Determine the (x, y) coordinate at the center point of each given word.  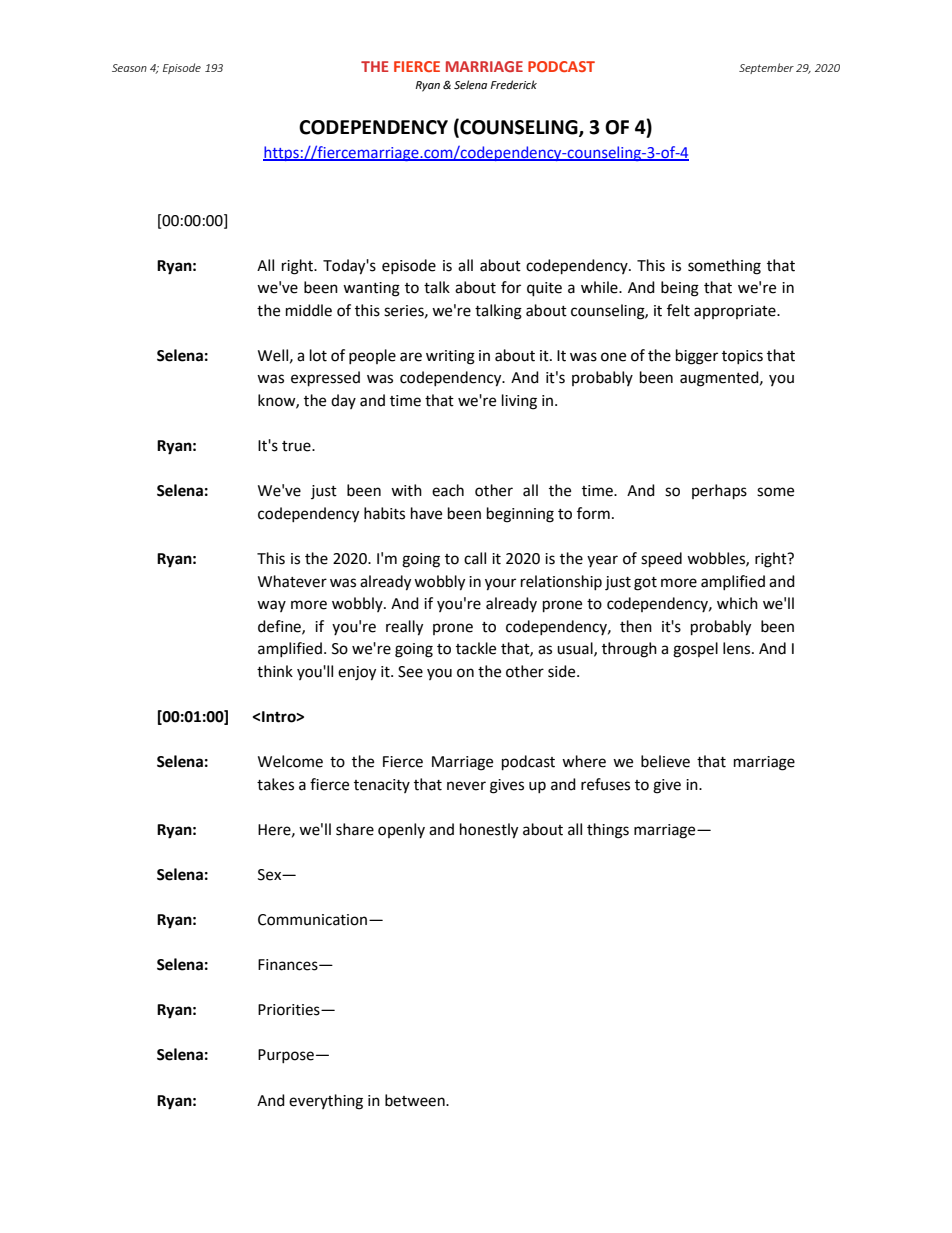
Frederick (513, 85)
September (766, 68)
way (271, 606)
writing (450, 357)
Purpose (286, 1056)
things (608, 831)
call (475, 558)
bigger (697, 357)
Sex (271, 875)
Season (129, 68)
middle (309, 310)
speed (661, 560)
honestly (489, 831)
